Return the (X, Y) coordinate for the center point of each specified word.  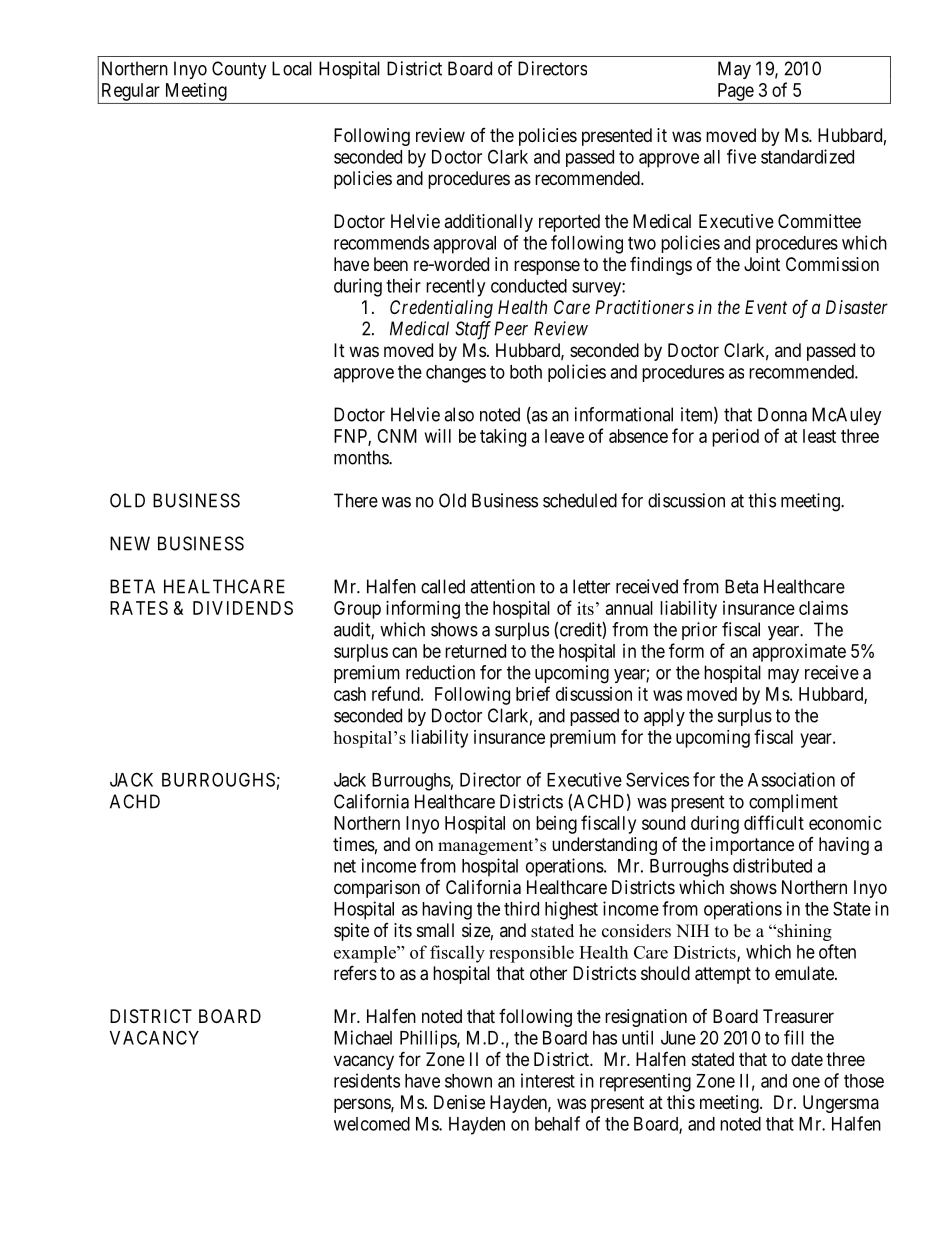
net (345, 866)
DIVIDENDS (243, 608)
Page (736, 92)
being (556, 825)
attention (502, 586)
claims (823, 608)
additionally (488, 223)
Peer (511, 328)
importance (752, 846)
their (403, 285)
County (239, 70)
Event (766, 307)
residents (367, 1080)
